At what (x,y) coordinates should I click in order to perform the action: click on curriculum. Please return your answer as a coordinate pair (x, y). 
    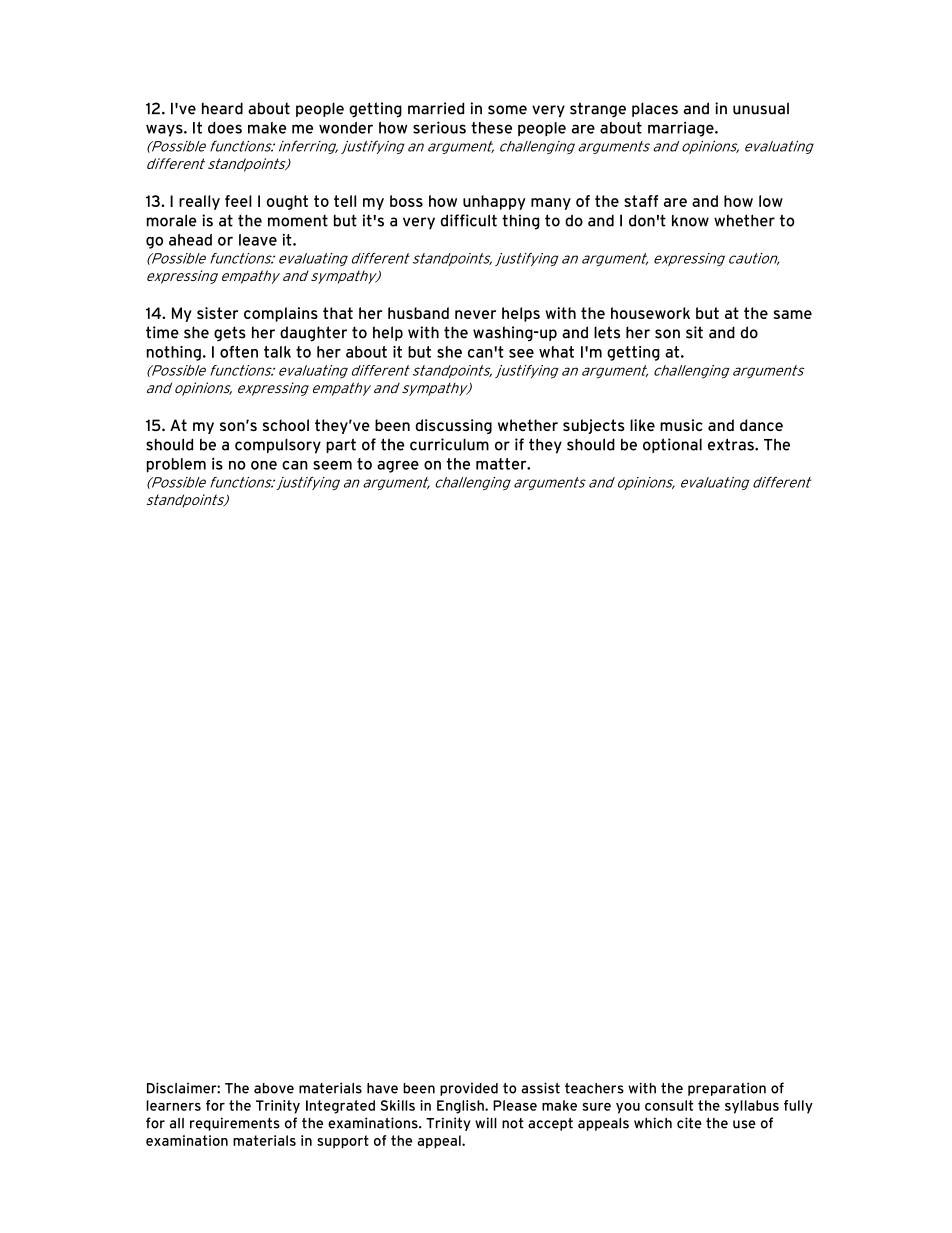
    Looking at the image, I should click on (449, 444).
